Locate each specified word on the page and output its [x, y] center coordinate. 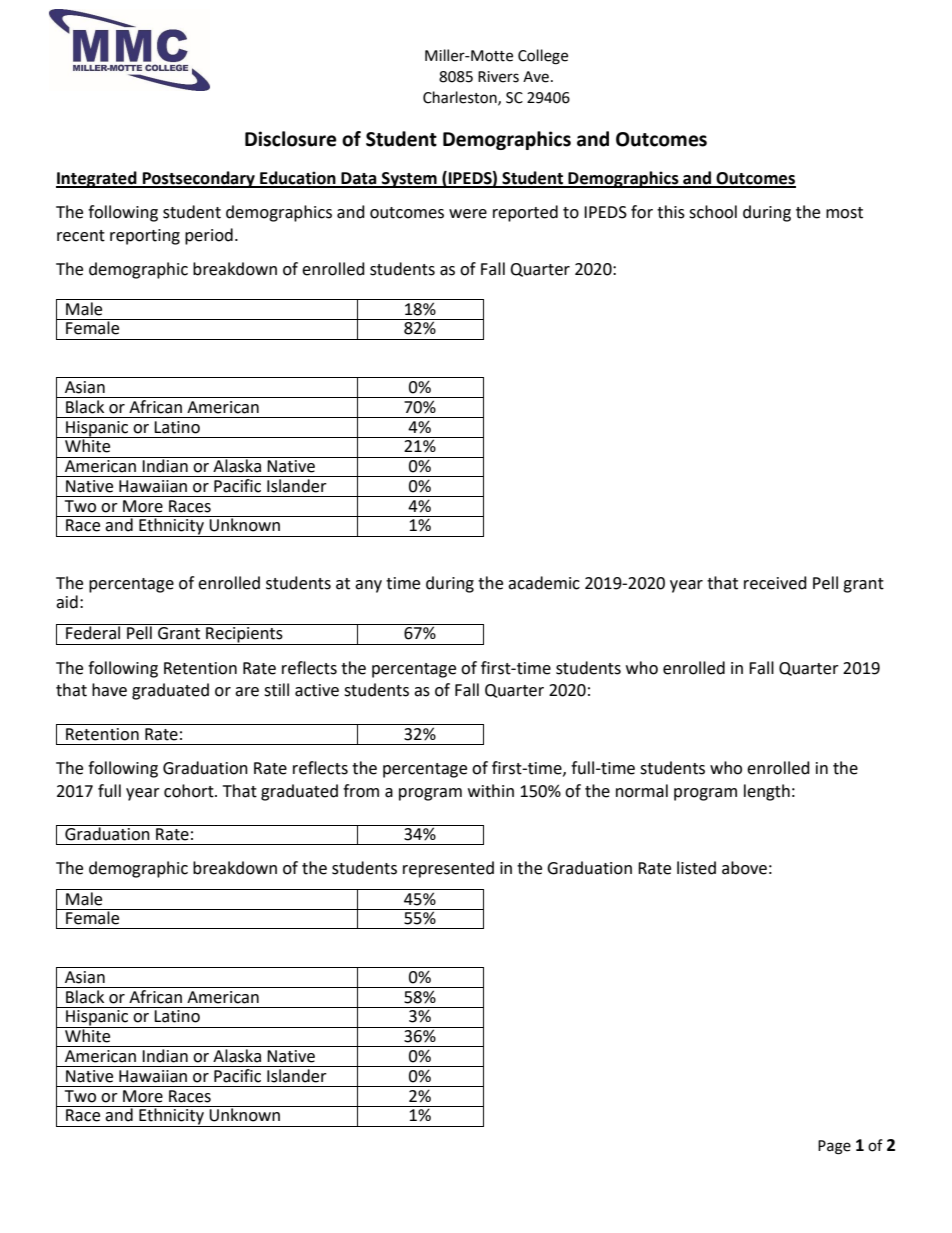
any [368, 586]
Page [834, 1147]
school [713, 212]
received [775, 583]
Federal [93, 632]
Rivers [498, 77]
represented [448, 869]
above [744, 868]
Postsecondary [198, 179]
